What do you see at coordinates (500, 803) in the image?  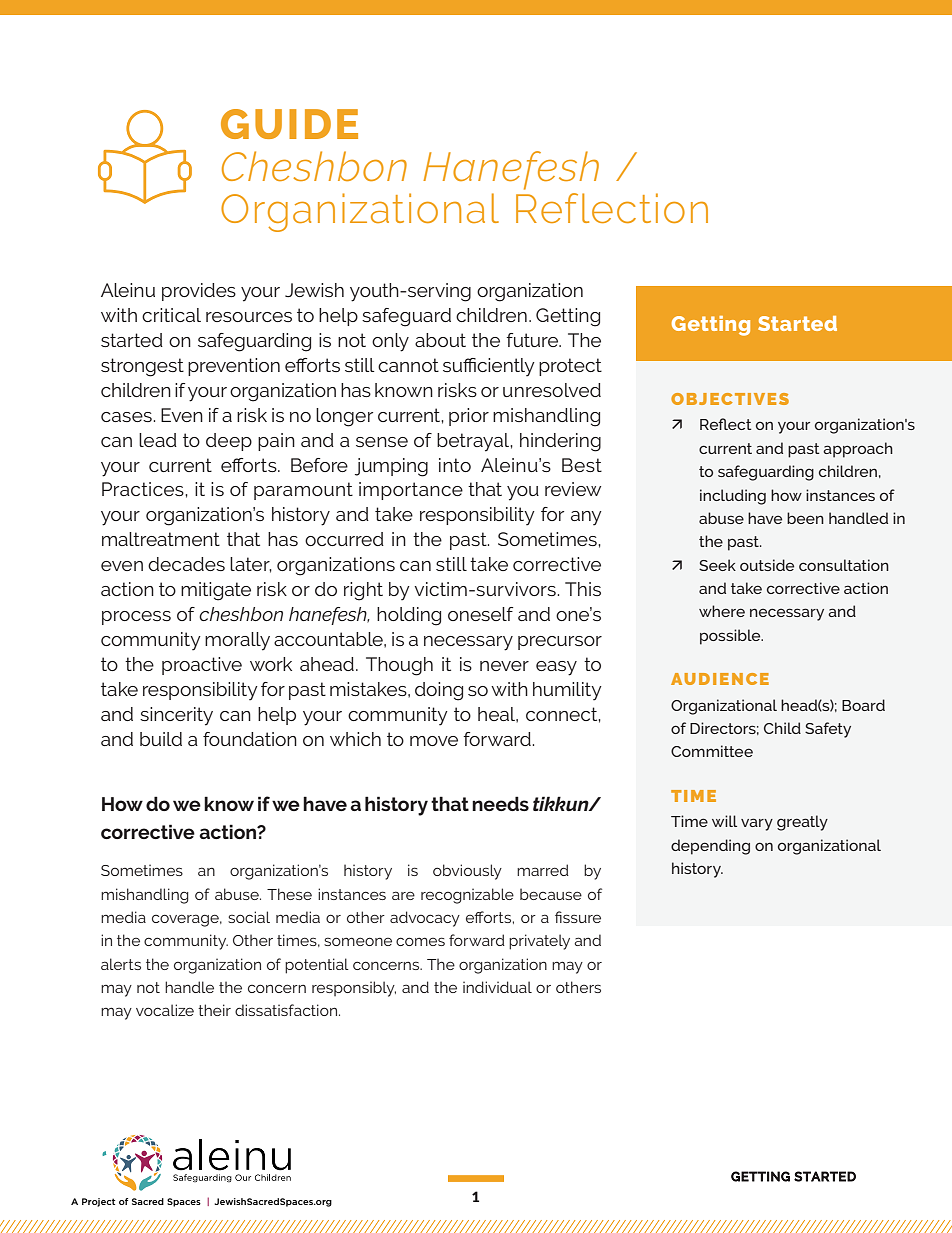 I see `needs` at bounding box center [500, 803].
